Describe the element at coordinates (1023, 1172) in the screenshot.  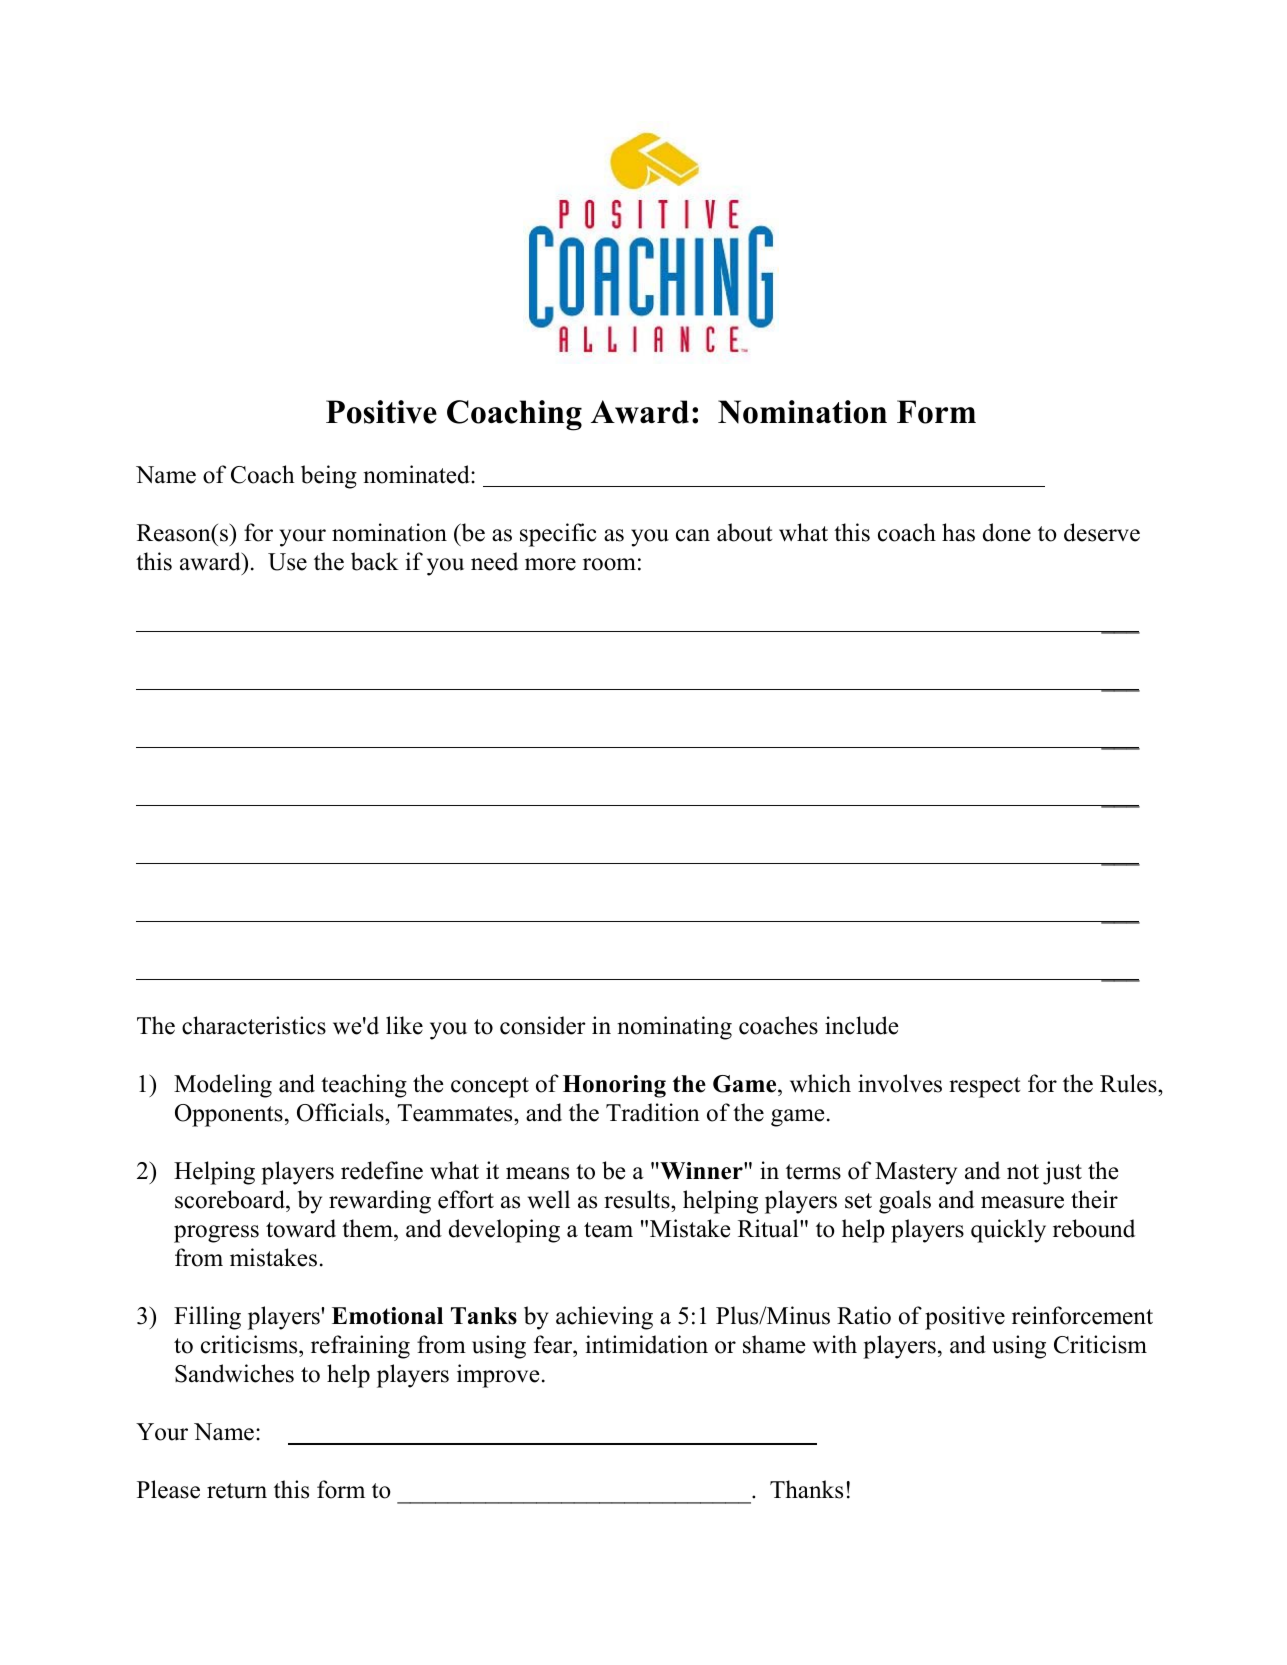
I see `not` at that location.
